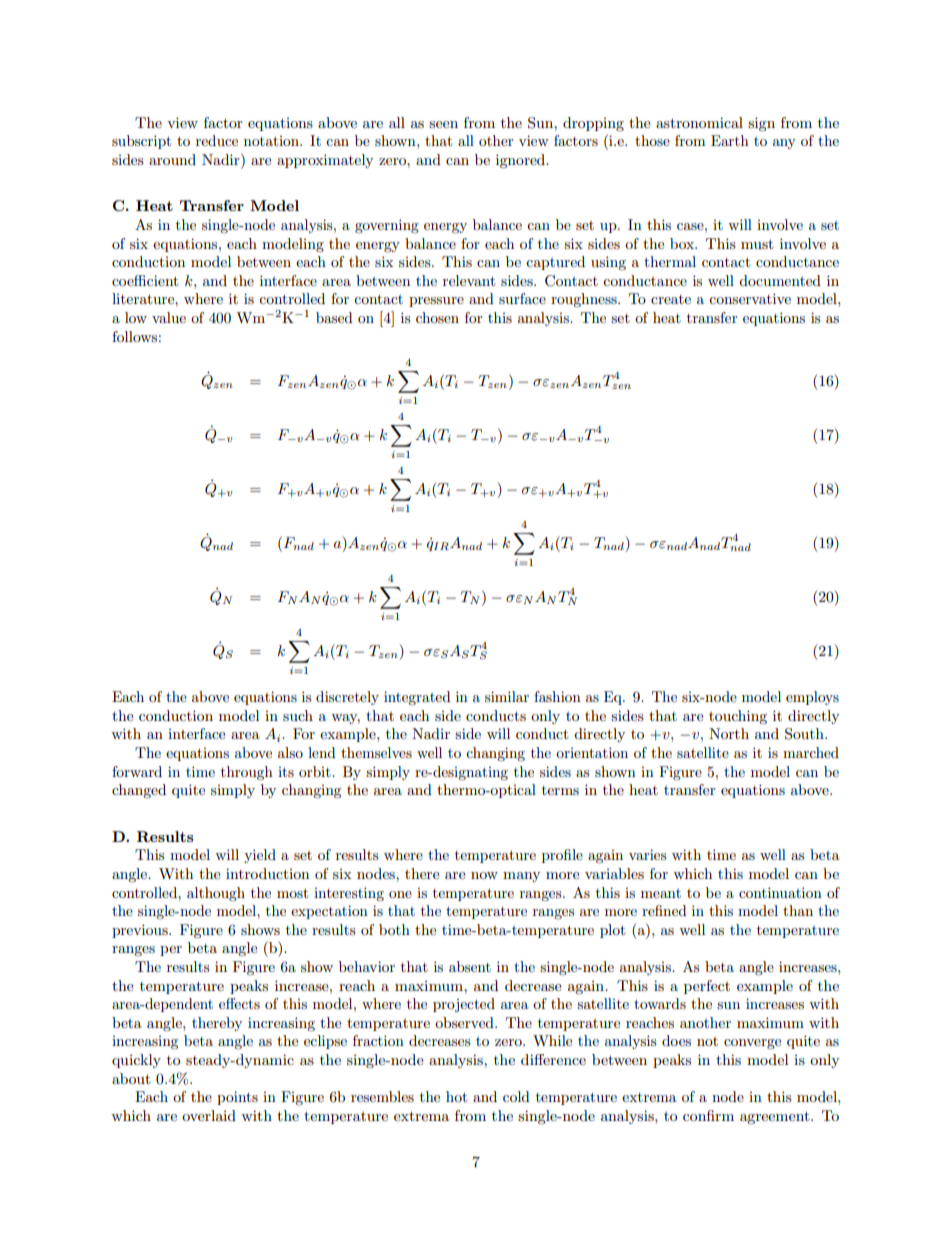 This screenshot has height=1233, width=952. Describe the element at coordinates (298, 715) in the screenshot. I see `such` at that location.
